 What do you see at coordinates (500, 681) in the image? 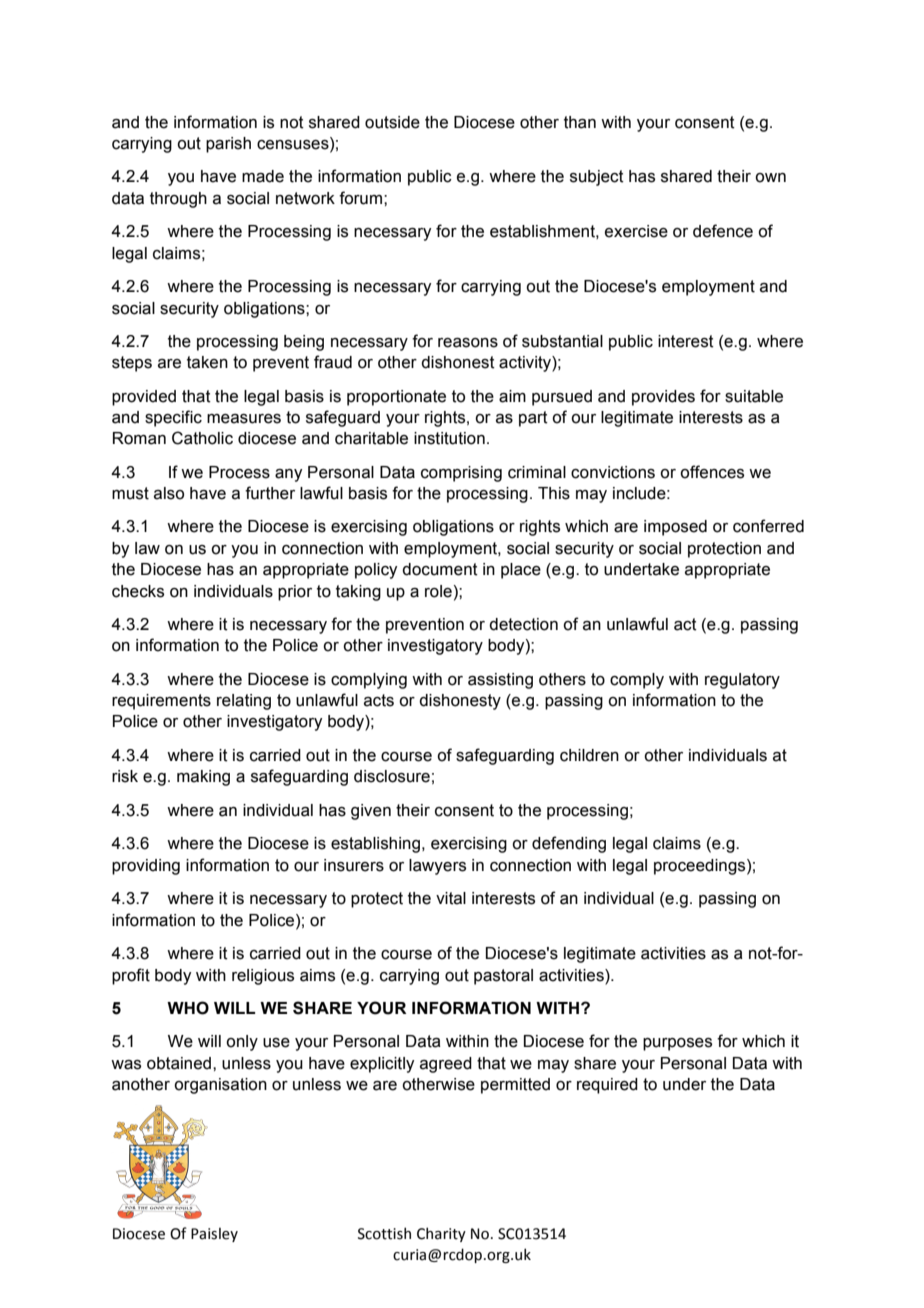
I see `assisting` at bounding box center [500, 681].
